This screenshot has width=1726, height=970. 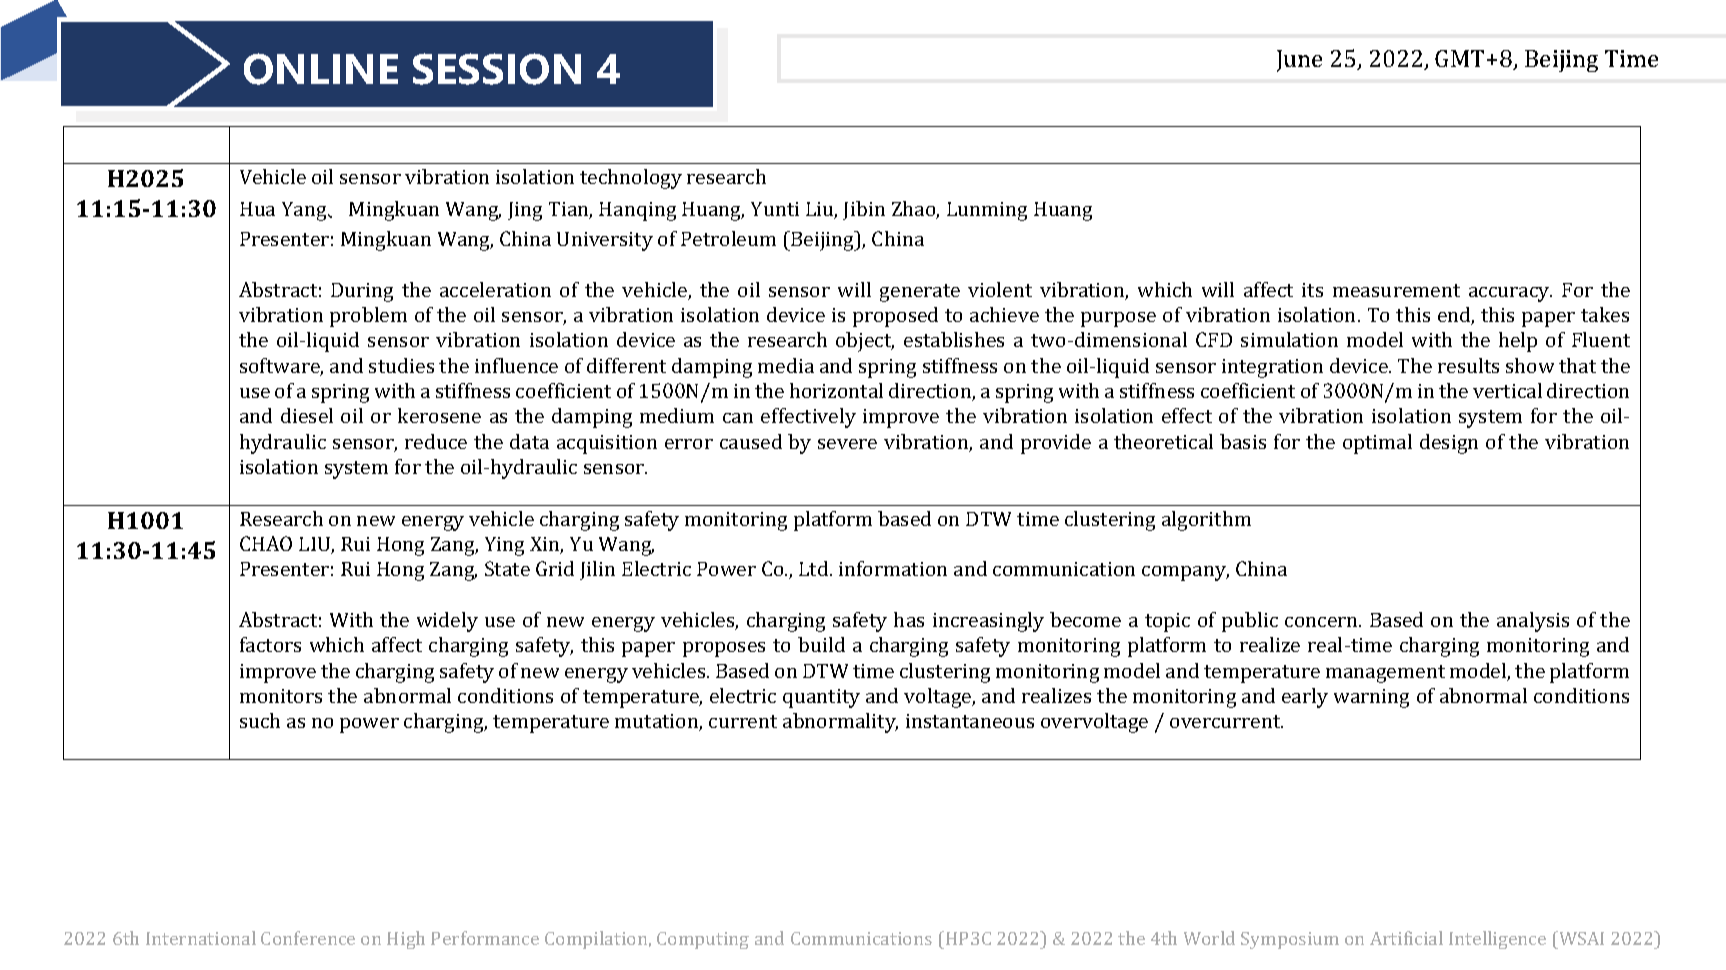 What do you see at coordinates (1299, 61) in the screenshot?
I see `June` at bounding box center [1299, 61].
